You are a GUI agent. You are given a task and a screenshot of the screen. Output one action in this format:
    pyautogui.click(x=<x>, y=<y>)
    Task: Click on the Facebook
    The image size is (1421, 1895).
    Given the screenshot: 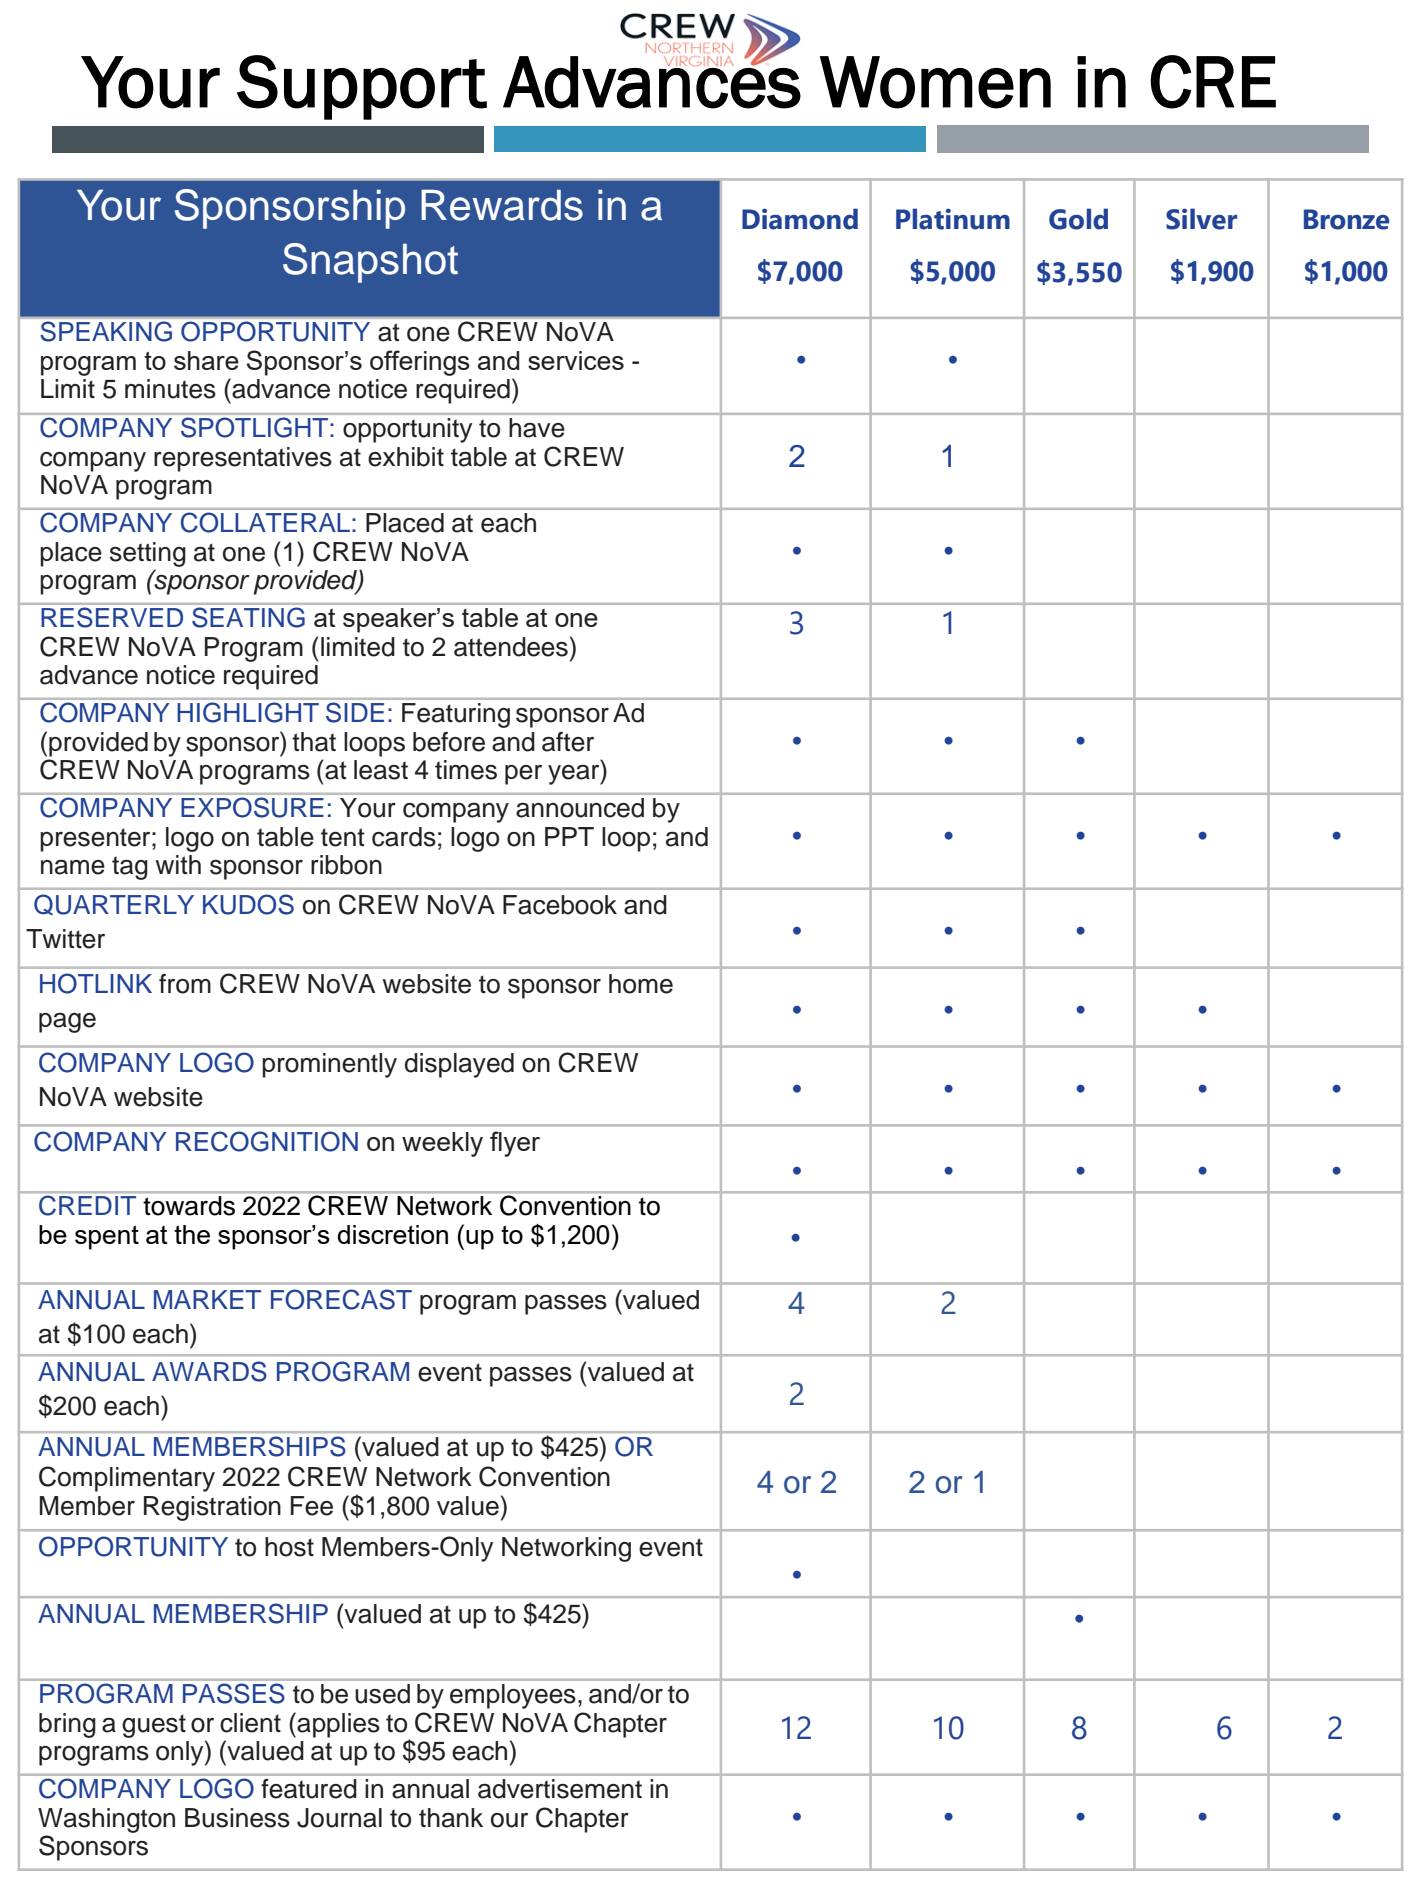 What is the action you would take?
    pyautogui.click(x=560, y=905)
